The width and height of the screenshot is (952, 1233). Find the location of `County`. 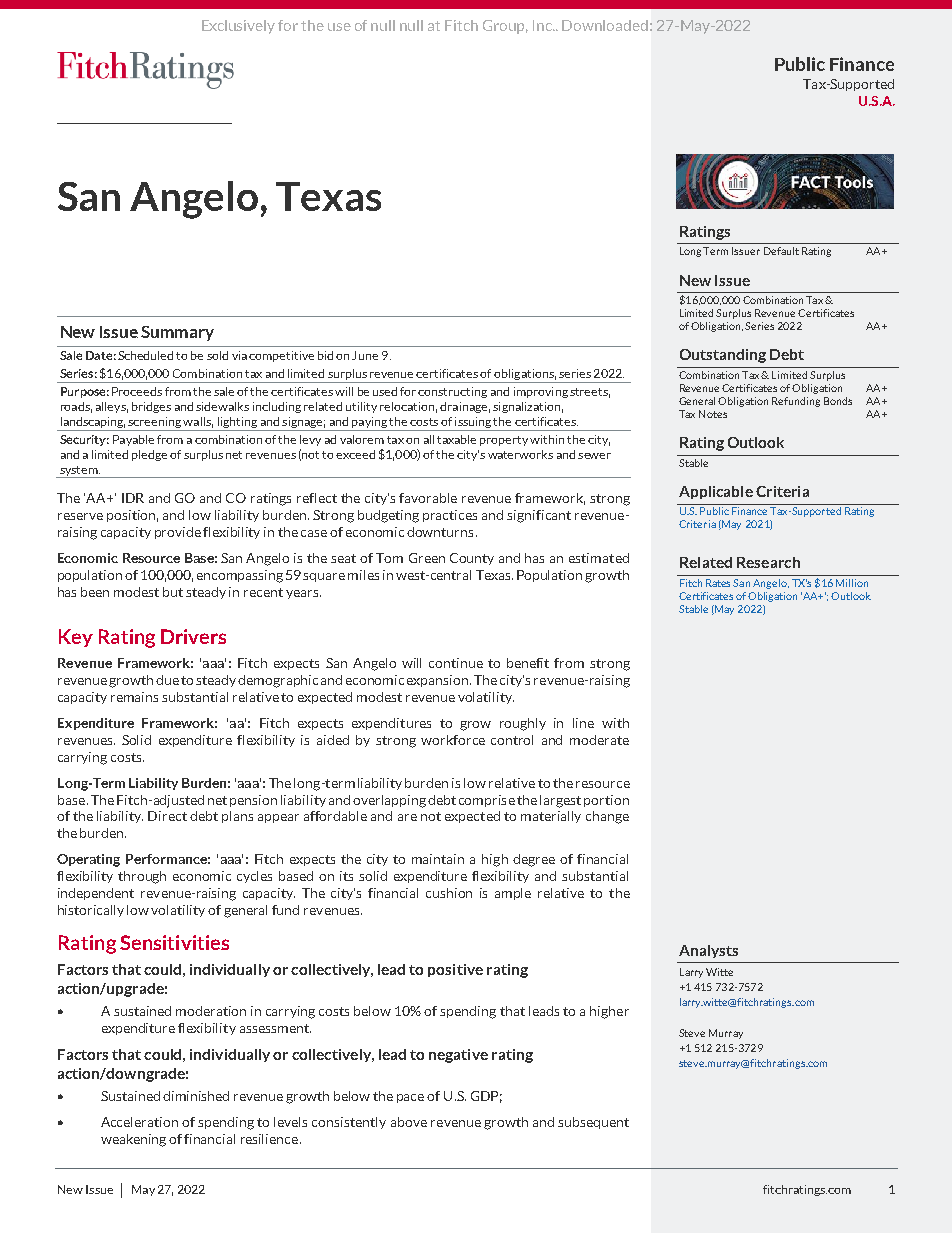

County is located at coordinates (472, 559).
